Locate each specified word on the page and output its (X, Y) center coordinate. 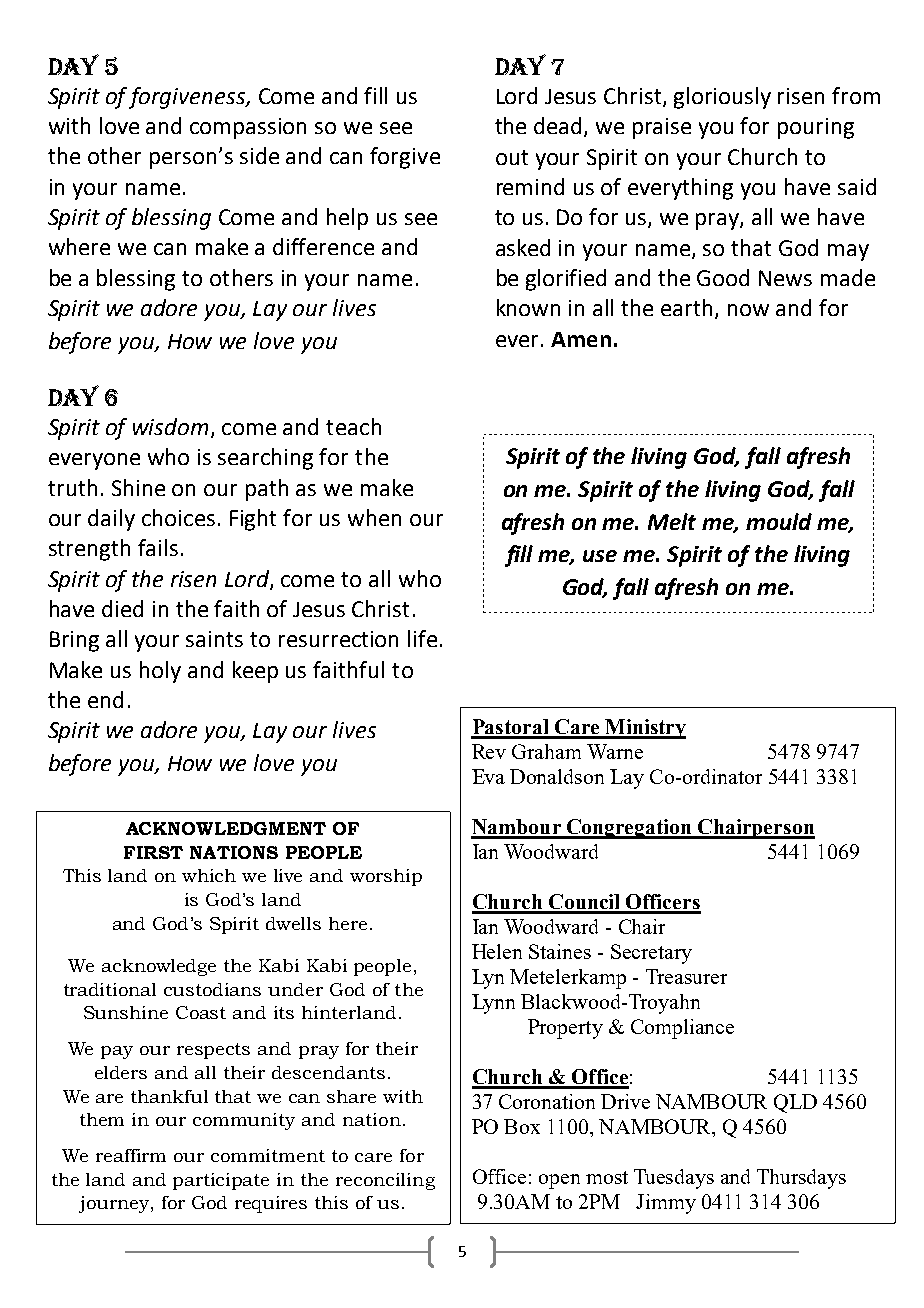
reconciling (385, 1181)
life (422, 638)
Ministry (644, 729)
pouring (816, 128)
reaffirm (131, 1155)
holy (160, 672)
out (512, 157)
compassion (248, 128)
